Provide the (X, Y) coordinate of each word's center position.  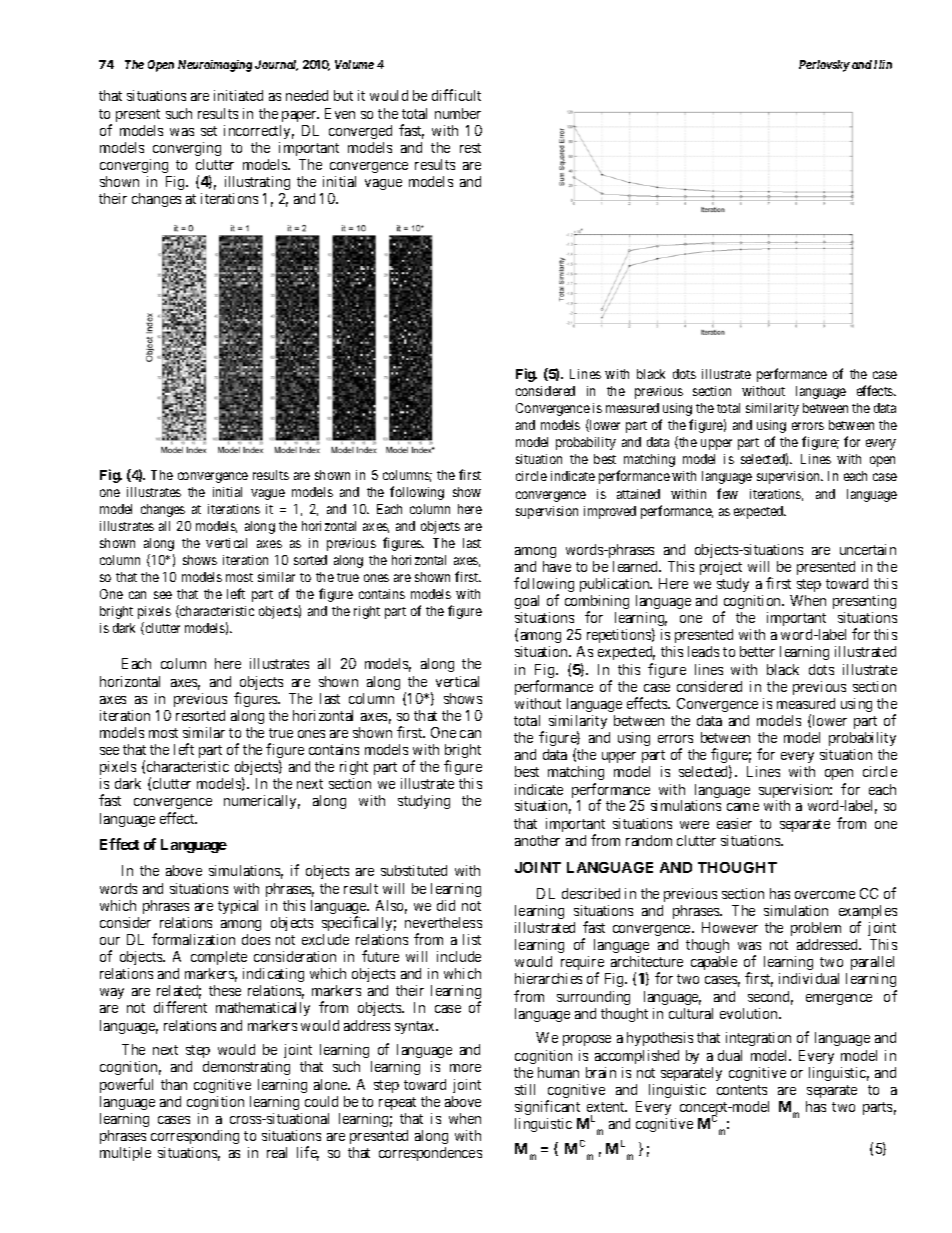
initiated (238, 95)
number (458, 113)
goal (527, 602)
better (757, 651)
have (557, 566)
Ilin (883, 64)
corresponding (195, 1139)
